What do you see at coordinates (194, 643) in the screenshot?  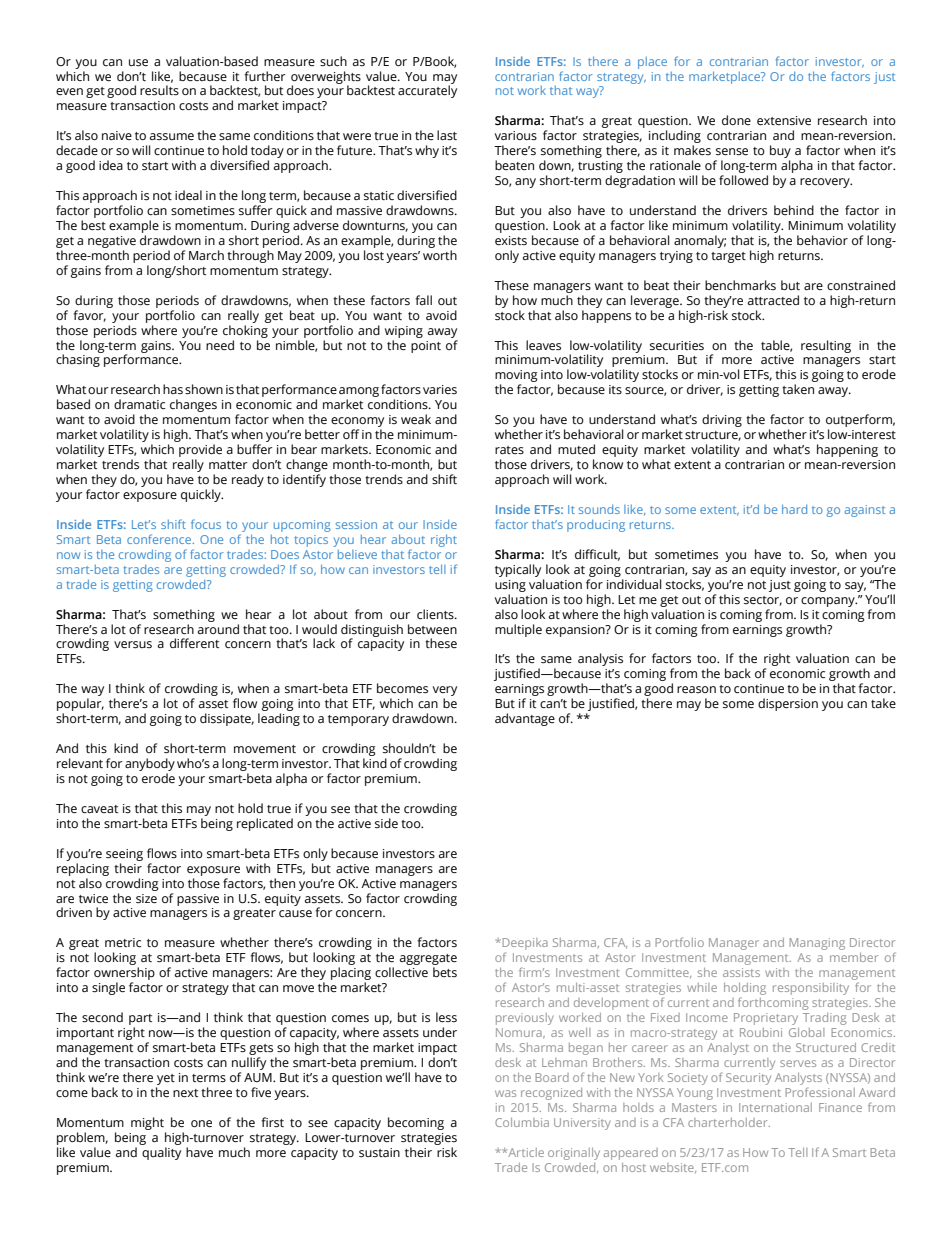 I see `different` at bounding box center [194, 643].
